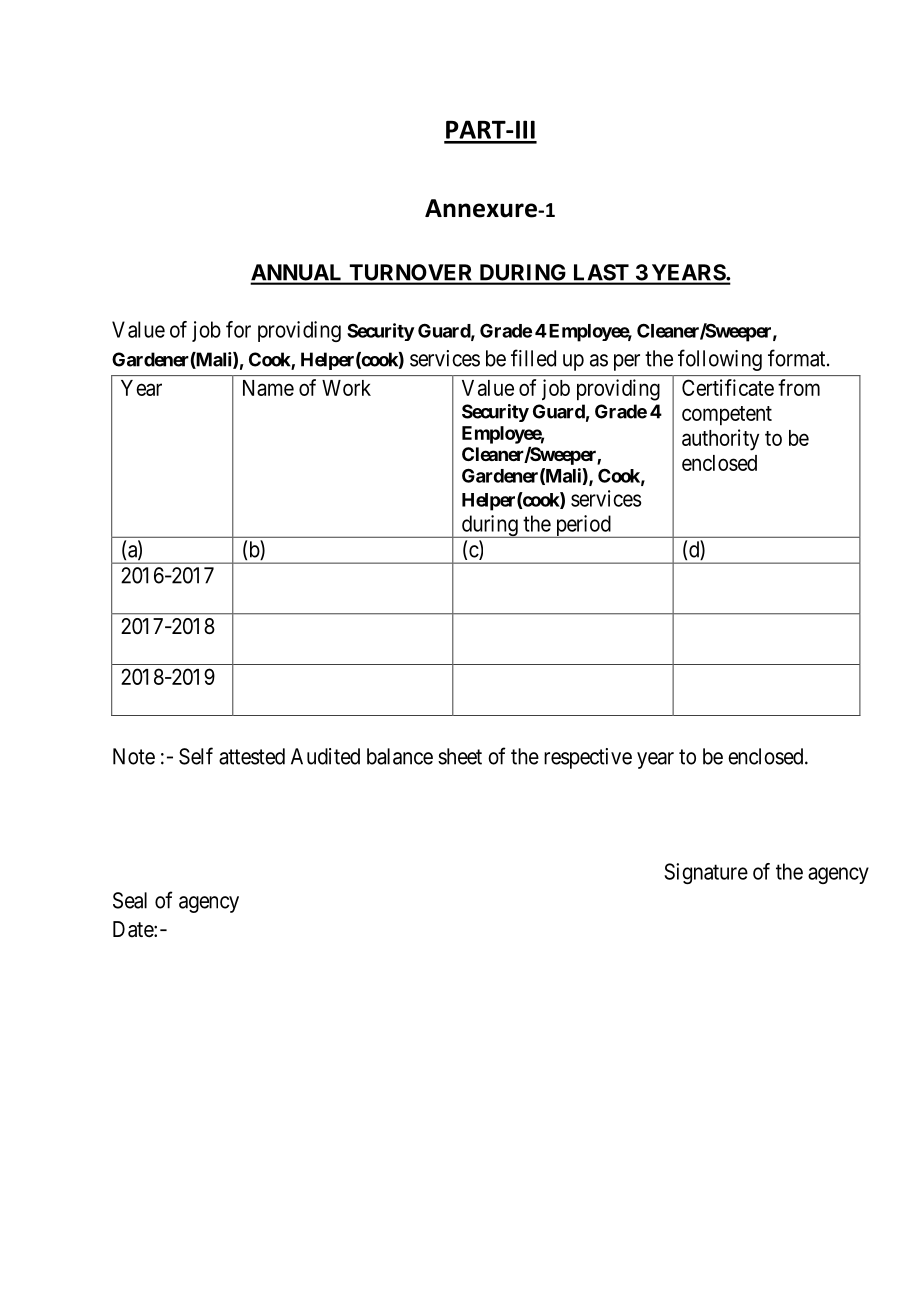  Describe the element at coordinates (533, 358) in the document. I see `filled` at that location.
